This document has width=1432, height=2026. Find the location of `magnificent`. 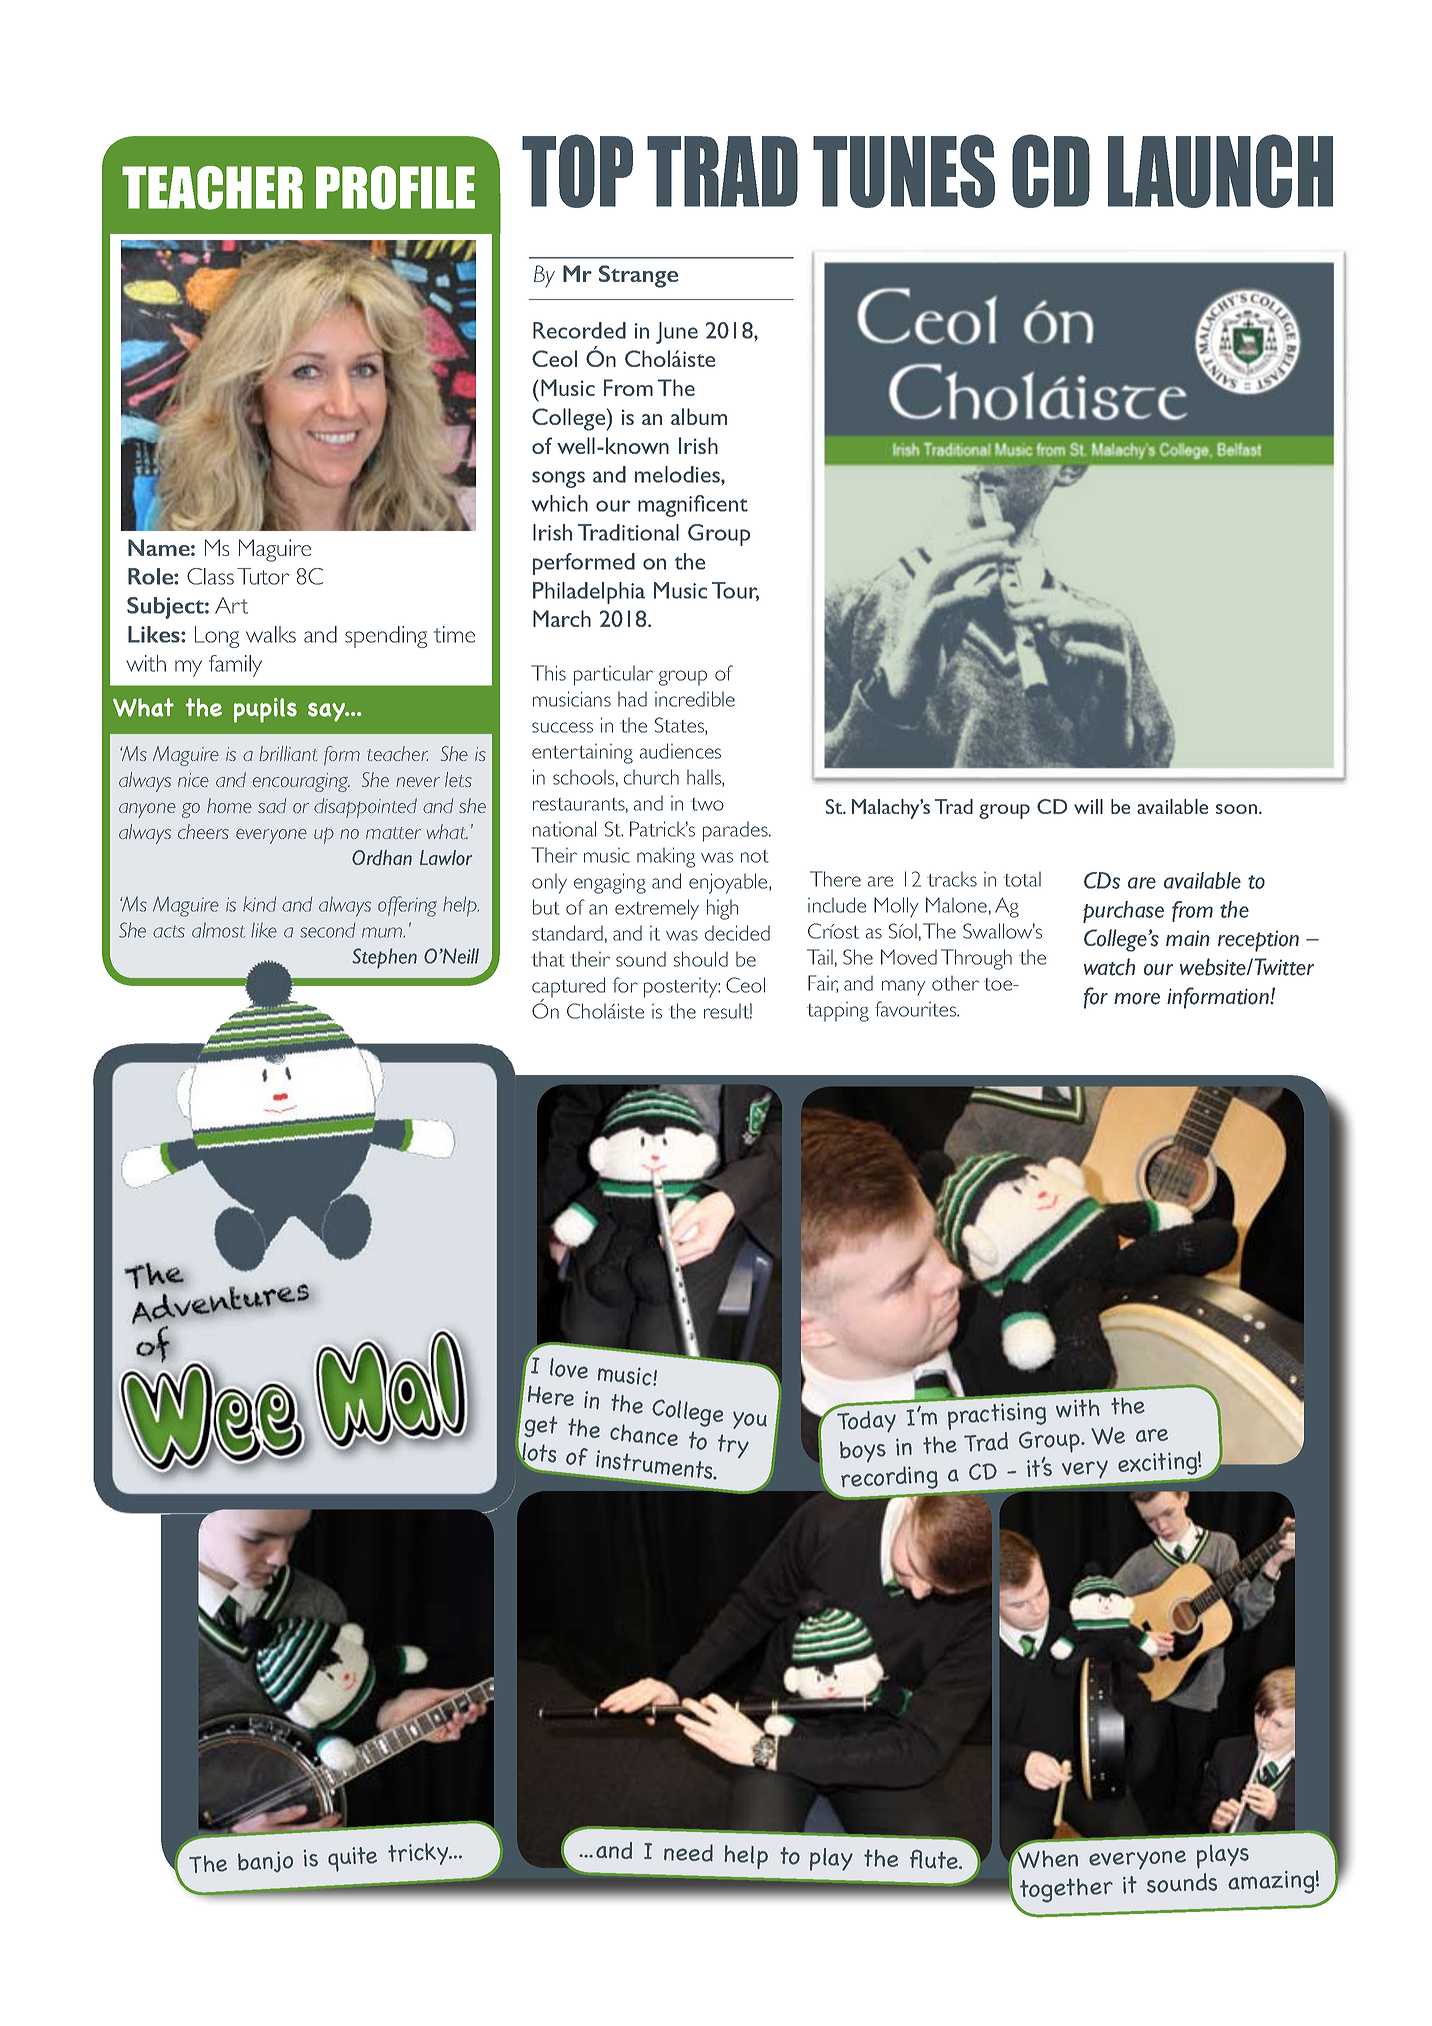

magnificent is located at coordinates (693, 506).
